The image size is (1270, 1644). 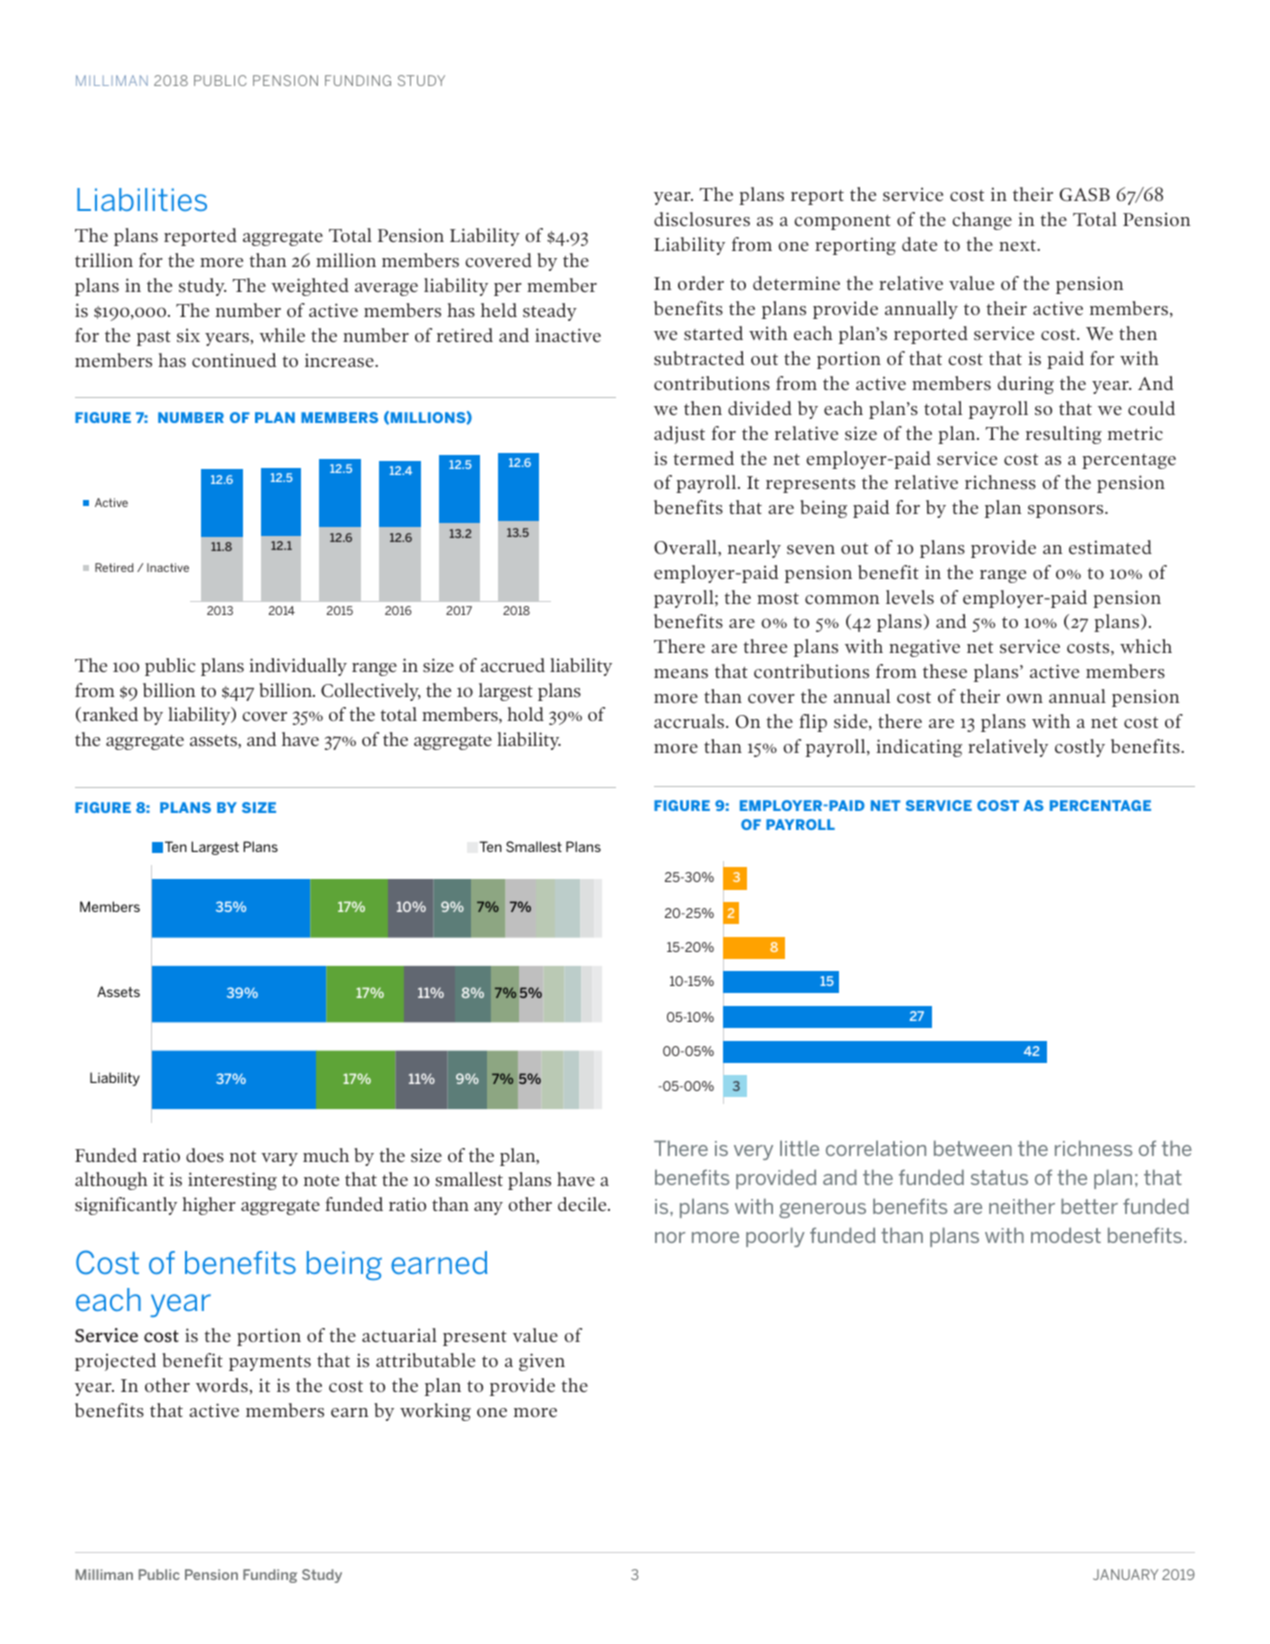 What do you see at coordinates (1025, 698) in the page?
I see `own` at bounding box center [1025, 698].
